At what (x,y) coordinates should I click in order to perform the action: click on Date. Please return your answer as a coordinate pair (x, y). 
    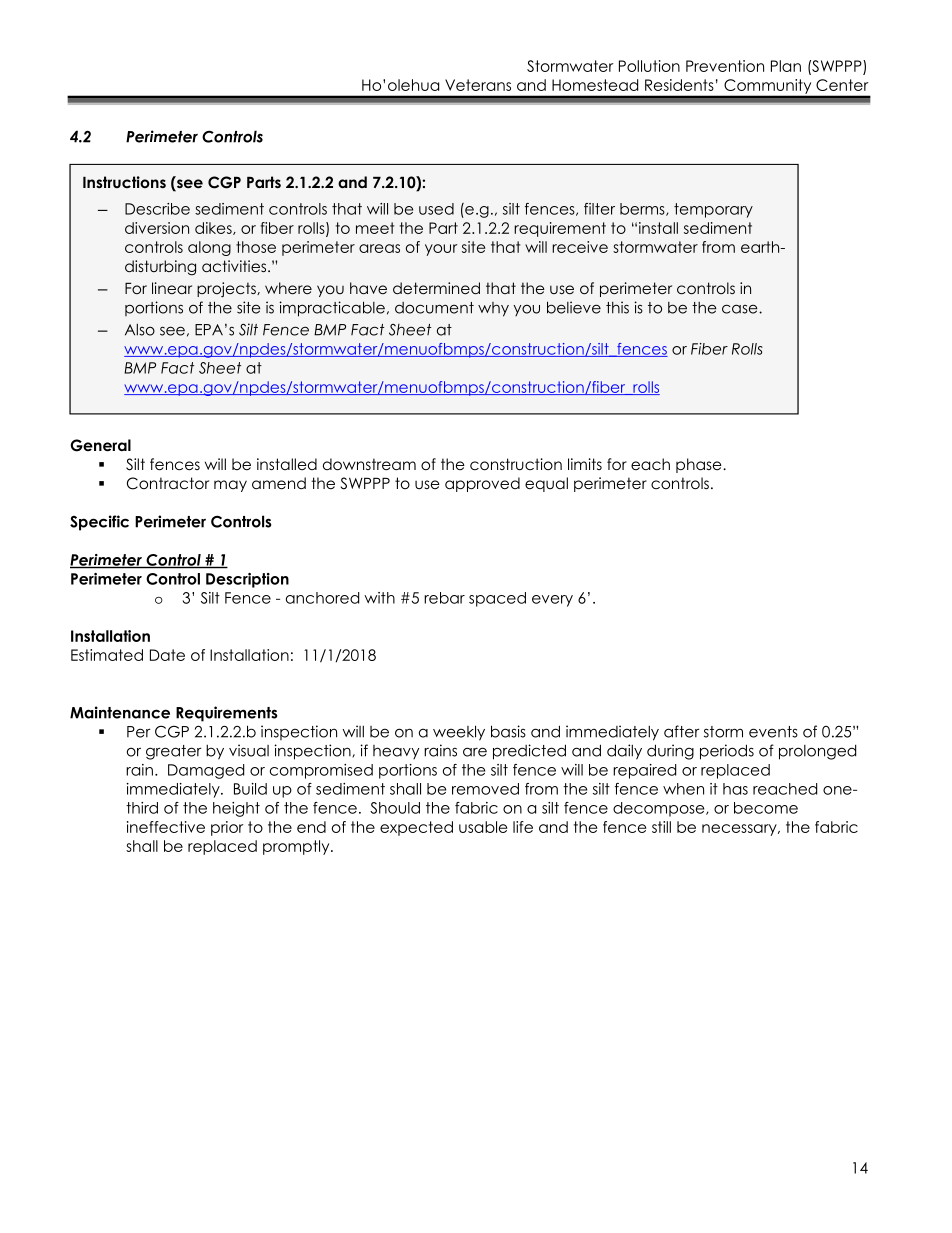
    Looking at the image, I should click on (167, 655).
